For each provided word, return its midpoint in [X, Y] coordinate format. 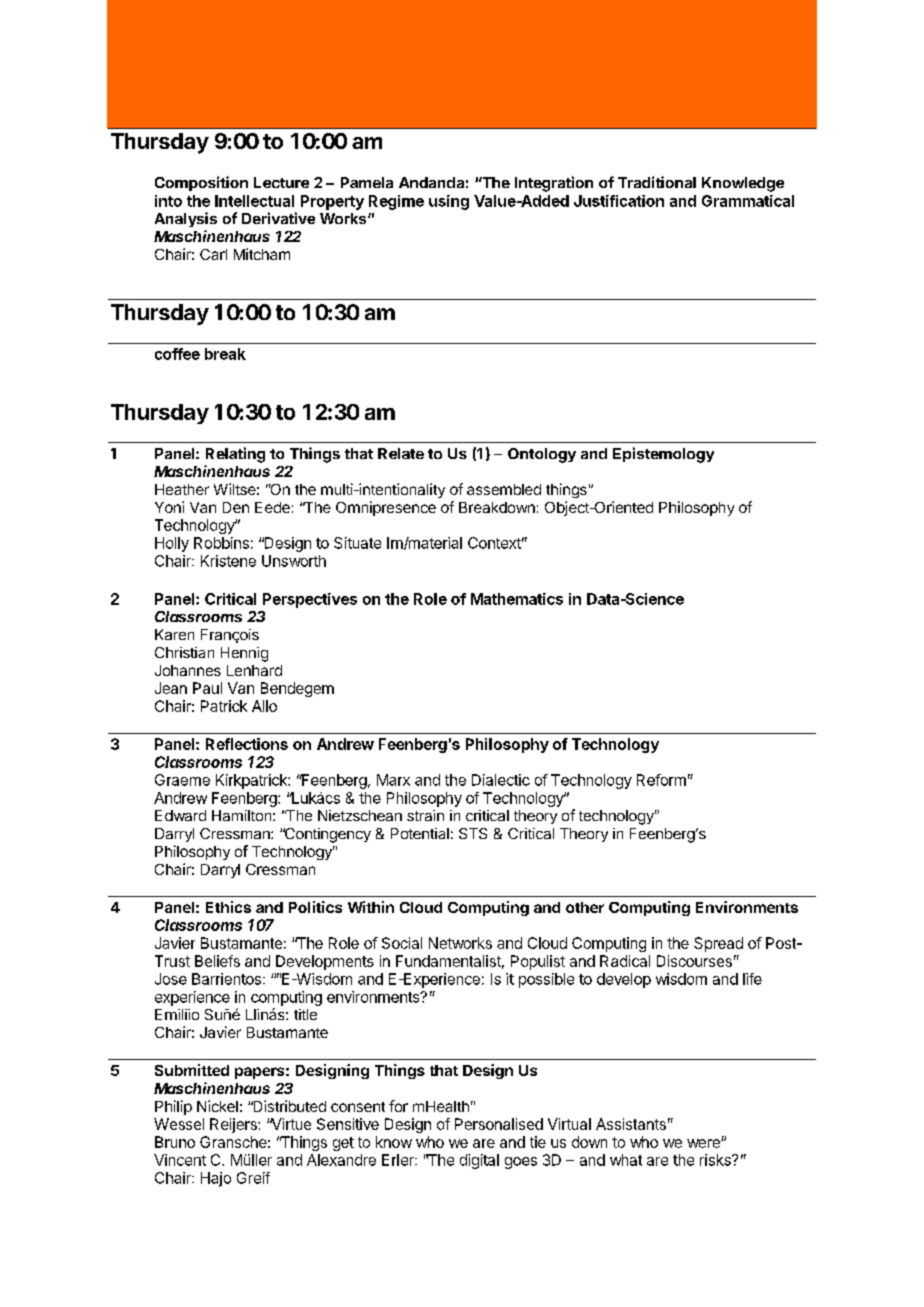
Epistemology [663, 455]
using [449, 202]
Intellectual [254, 201]
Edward [180, 815]
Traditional [657, 182]
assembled [504, 489]
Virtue [290, 1124]
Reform [661, 780]
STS [473, 833]
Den [236, 507]
